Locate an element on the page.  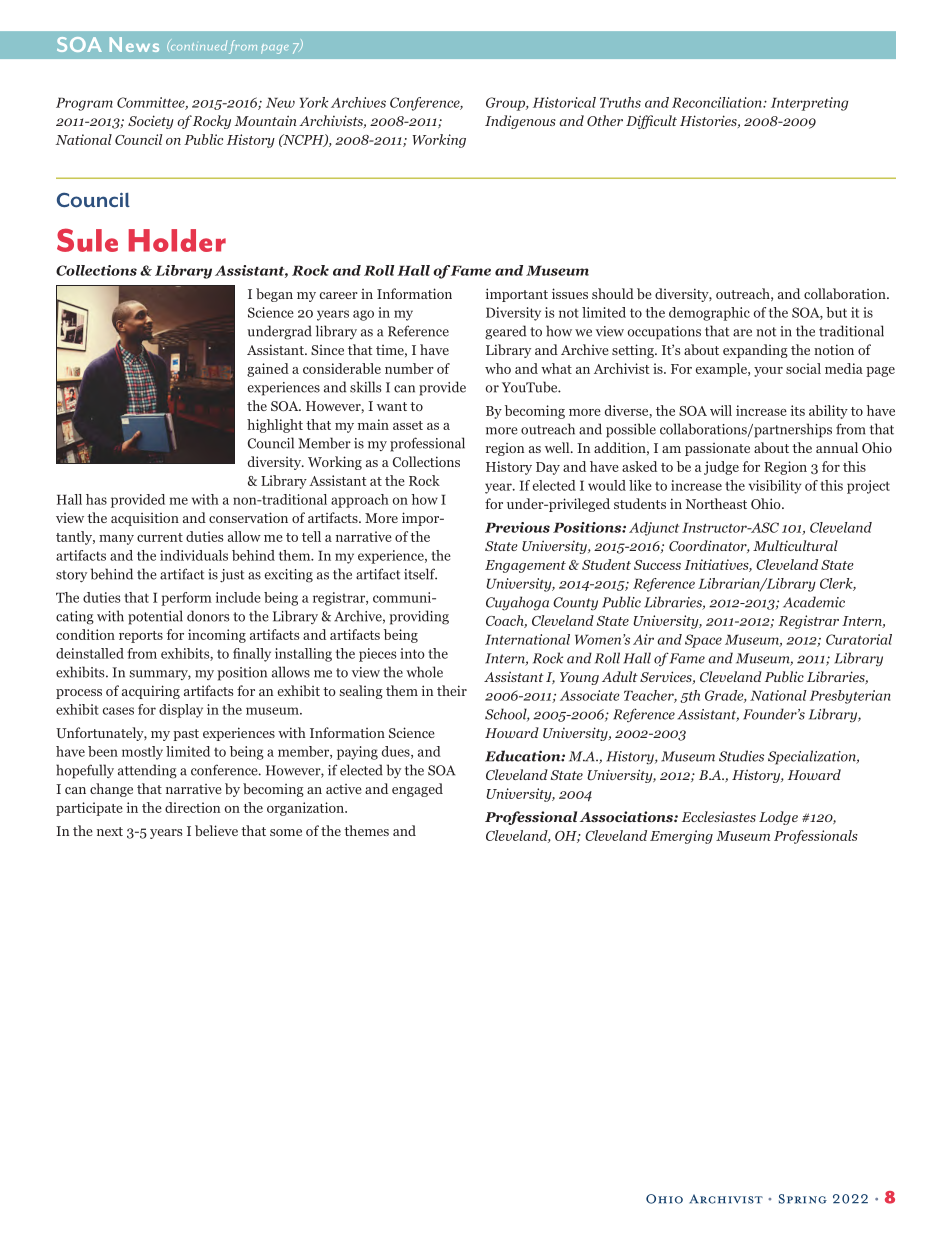
Indigenous is located at coordinates (520, 122).
